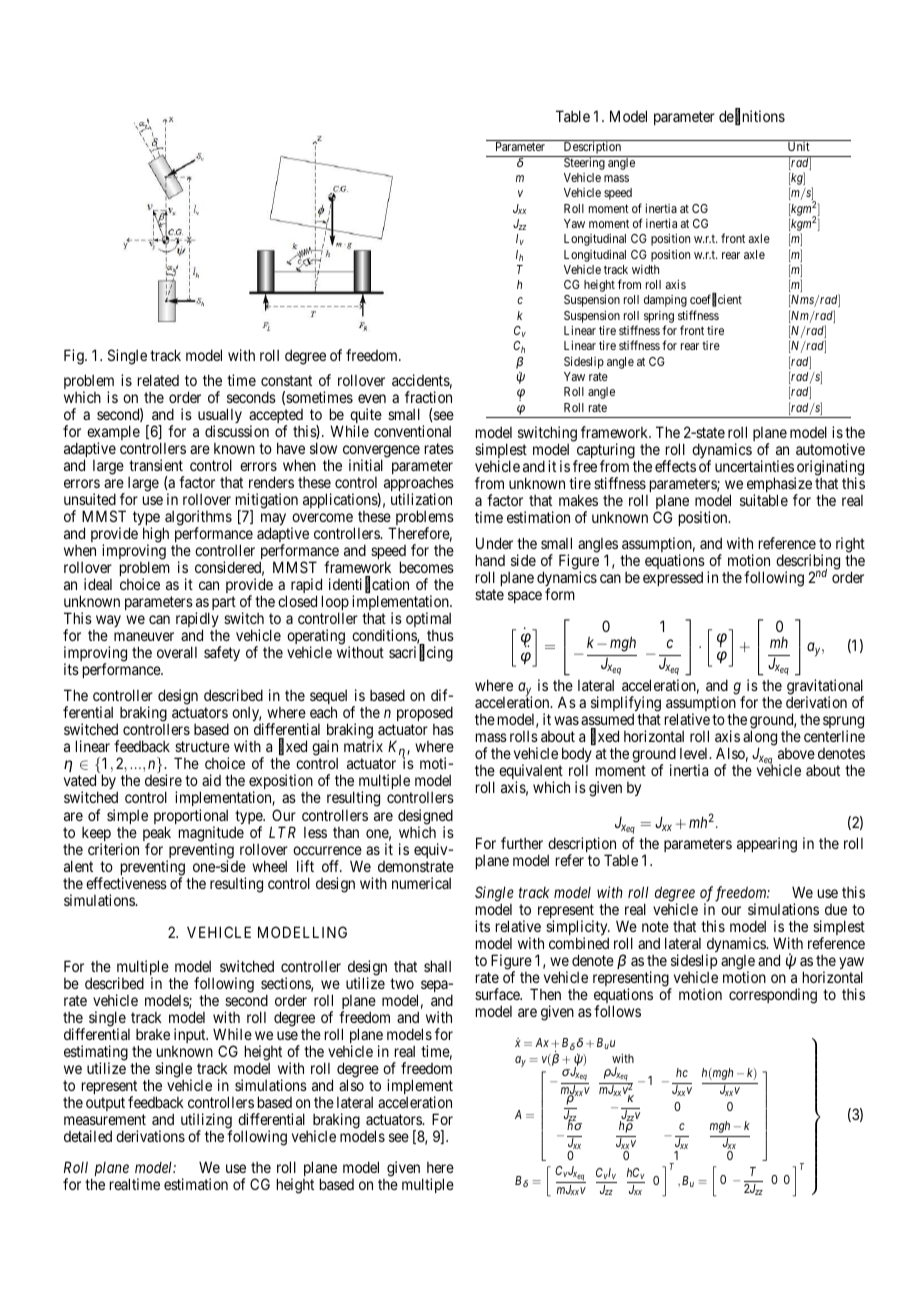  What do you see at coordinates (773, 996) in the screenshot?
I see `corresponding` at bounding box center [773, 996].
